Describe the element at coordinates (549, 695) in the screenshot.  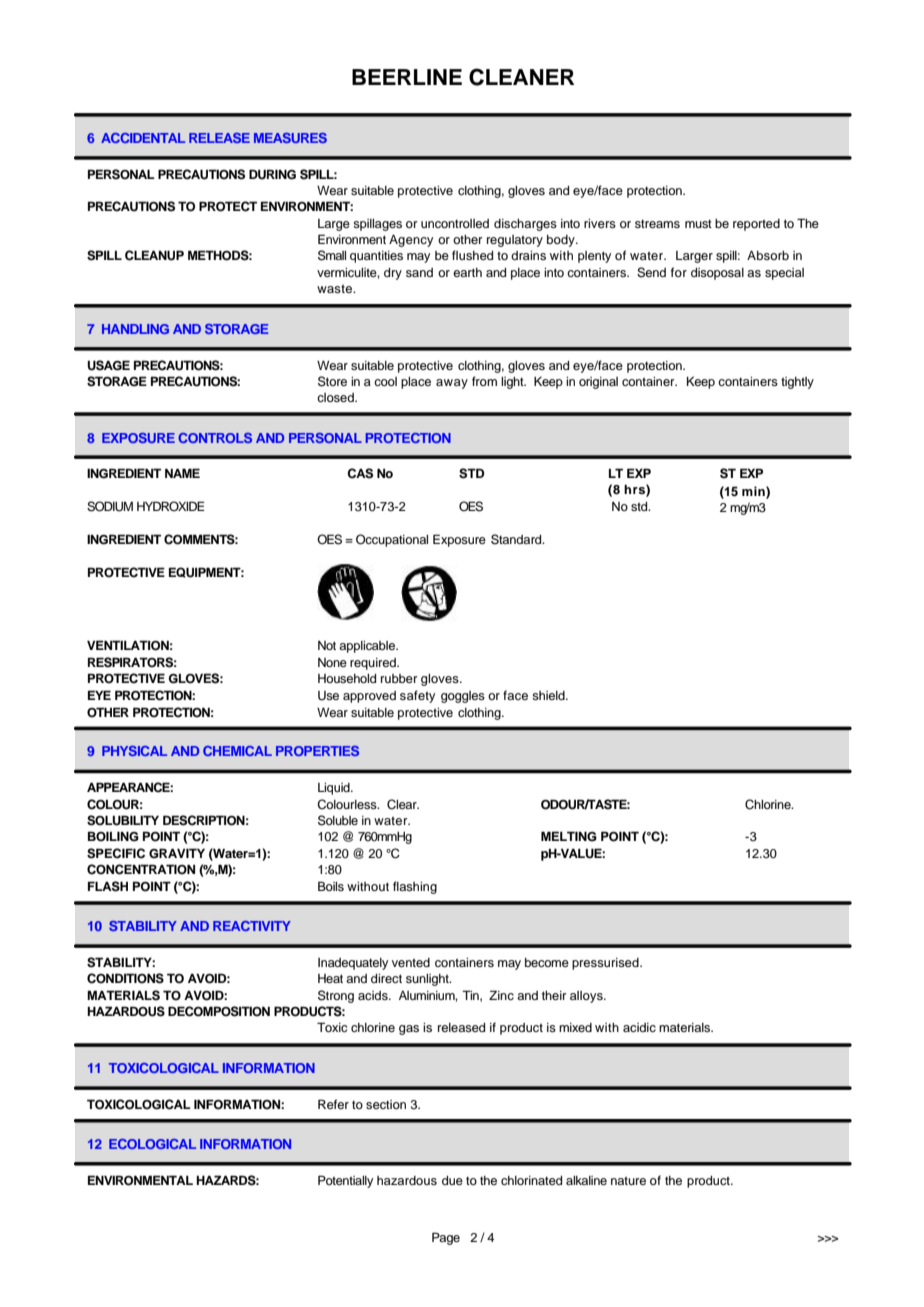
I see `shield` at that location.
